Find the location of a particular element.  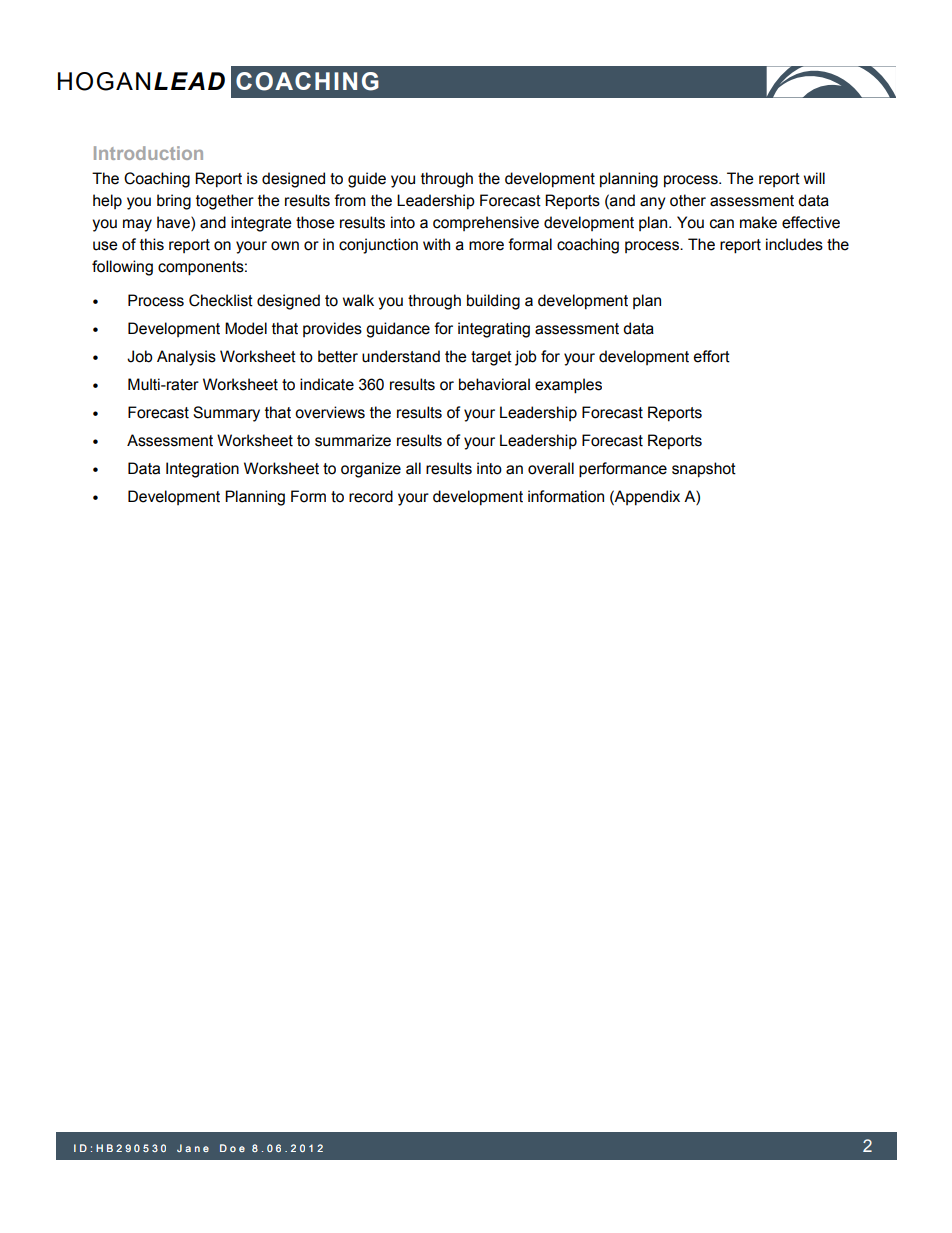

Summary is located at coordinates (226, 414).
